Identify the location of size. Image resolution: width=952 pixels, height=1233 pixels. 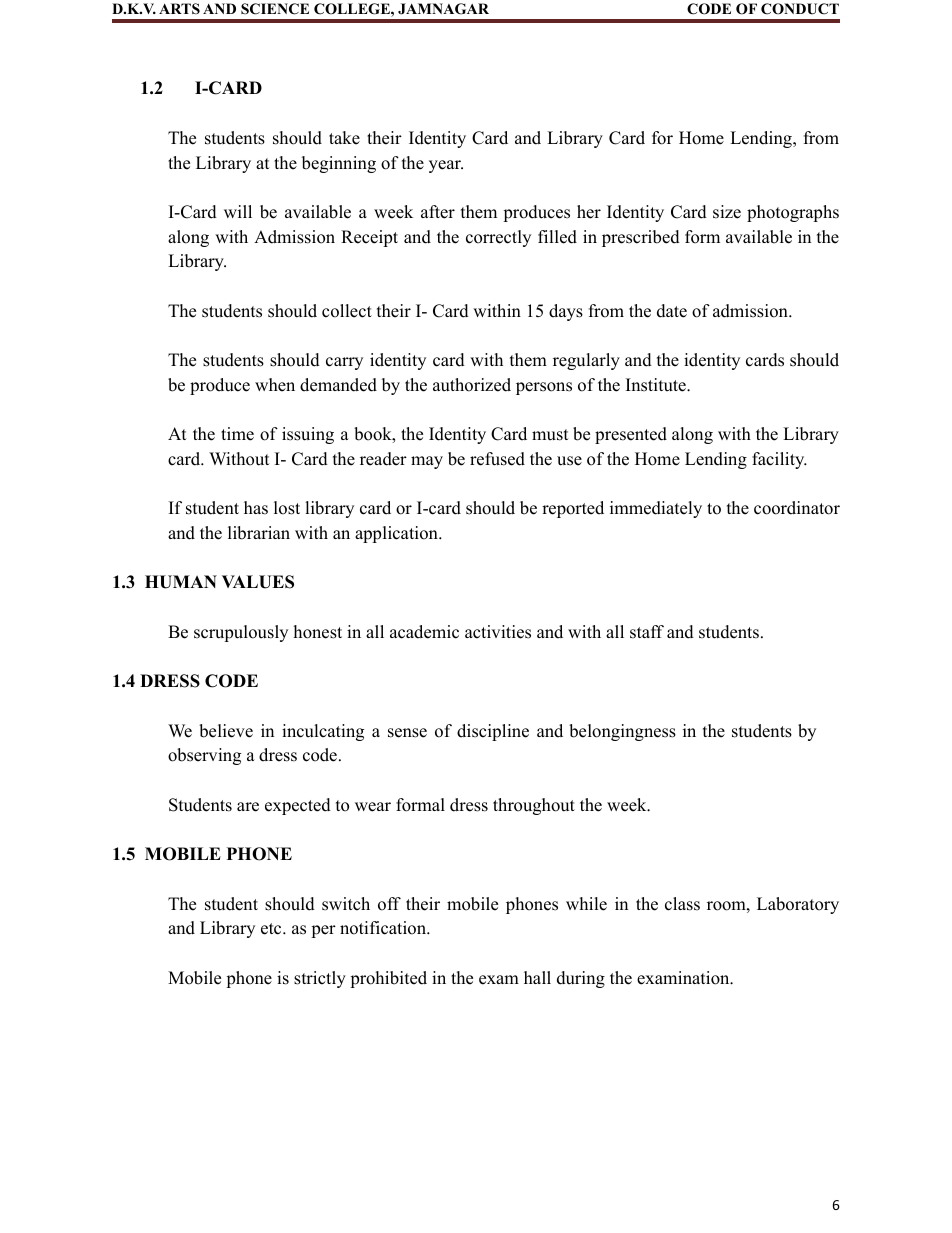
(727, 212).
